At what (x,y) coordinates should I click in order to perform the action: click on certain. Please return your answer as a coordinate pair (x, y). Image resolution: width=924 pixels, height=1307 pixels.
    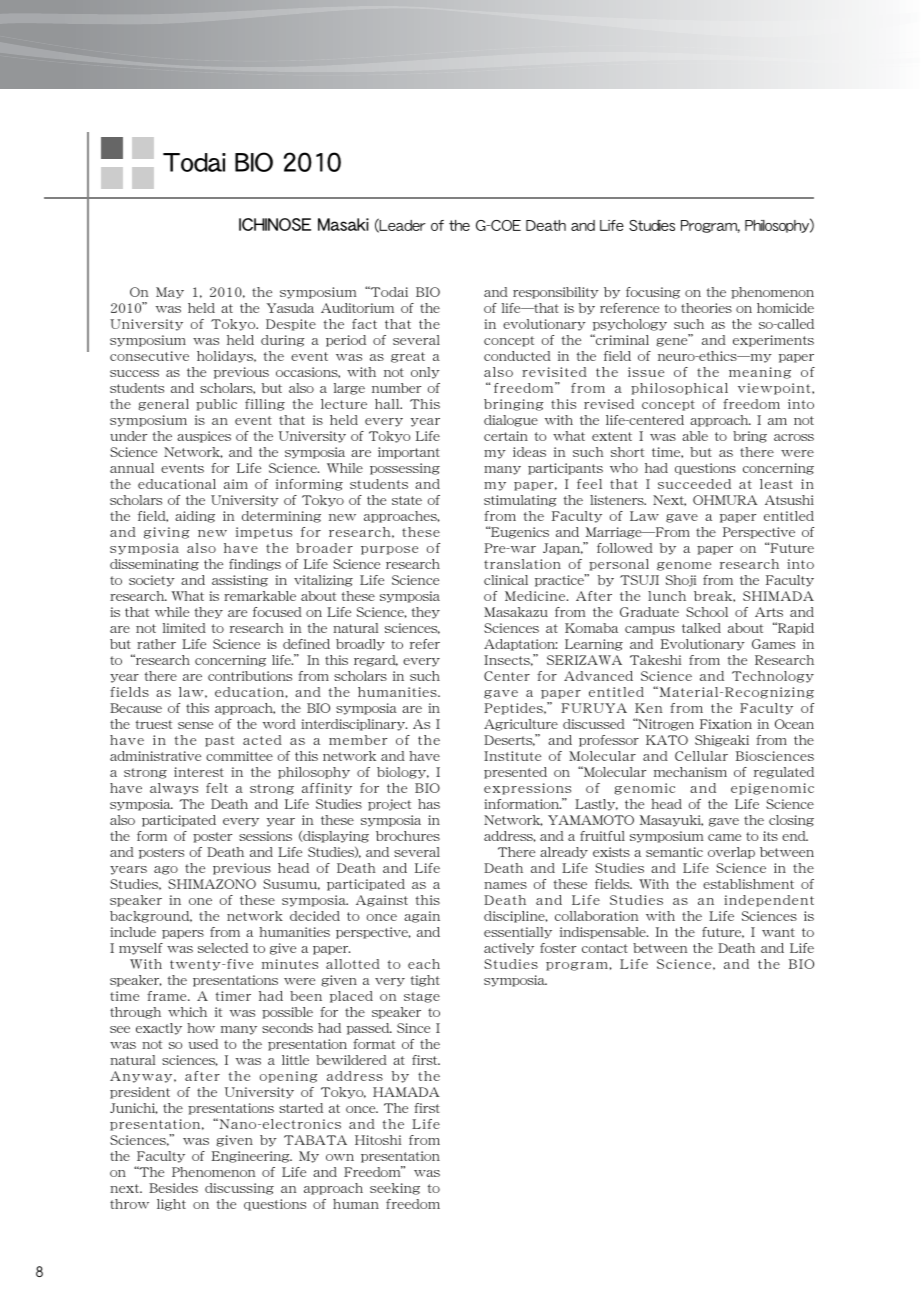
    Looking at the image, I should click on (506, 436).
